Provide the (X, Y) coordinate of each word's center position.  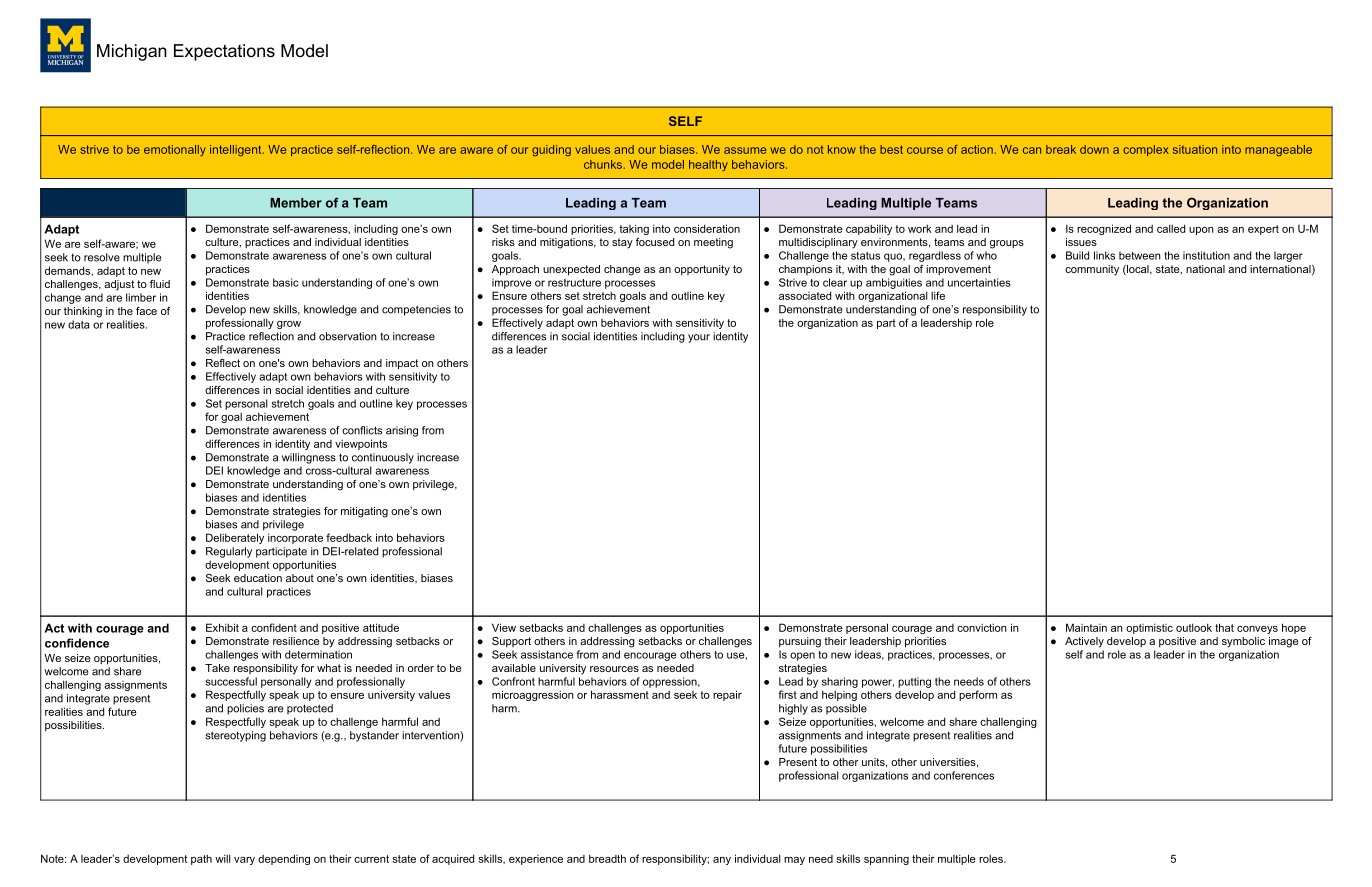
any (722, 861)
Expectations (224, 52)
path (201, 860)
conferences (964, 775)
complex (1146, 150)
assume (745, 150)
